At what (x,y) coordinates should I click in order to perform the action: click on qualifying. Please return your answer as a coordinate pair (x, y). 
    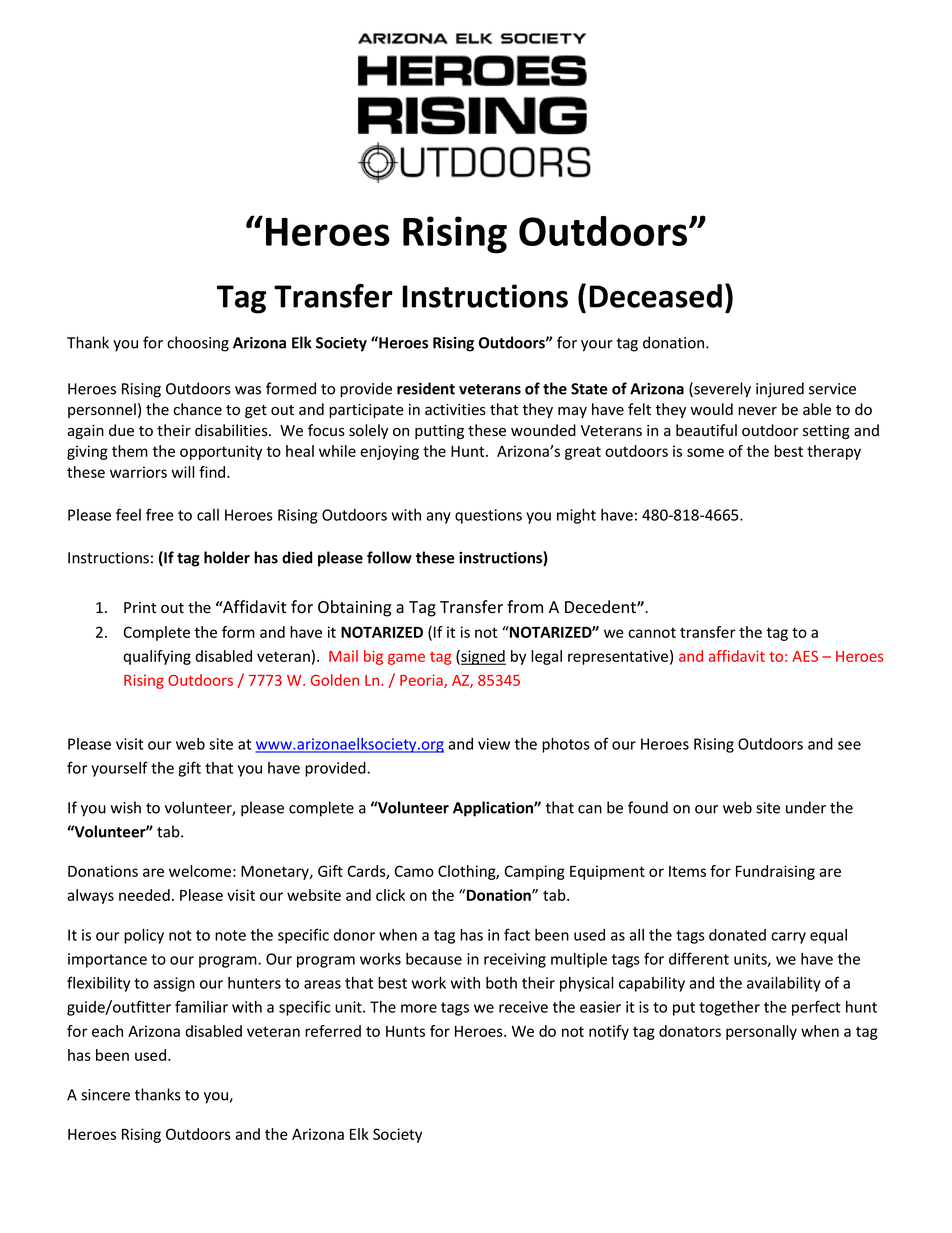
    Looking at the image, I should click on (157, 657).
